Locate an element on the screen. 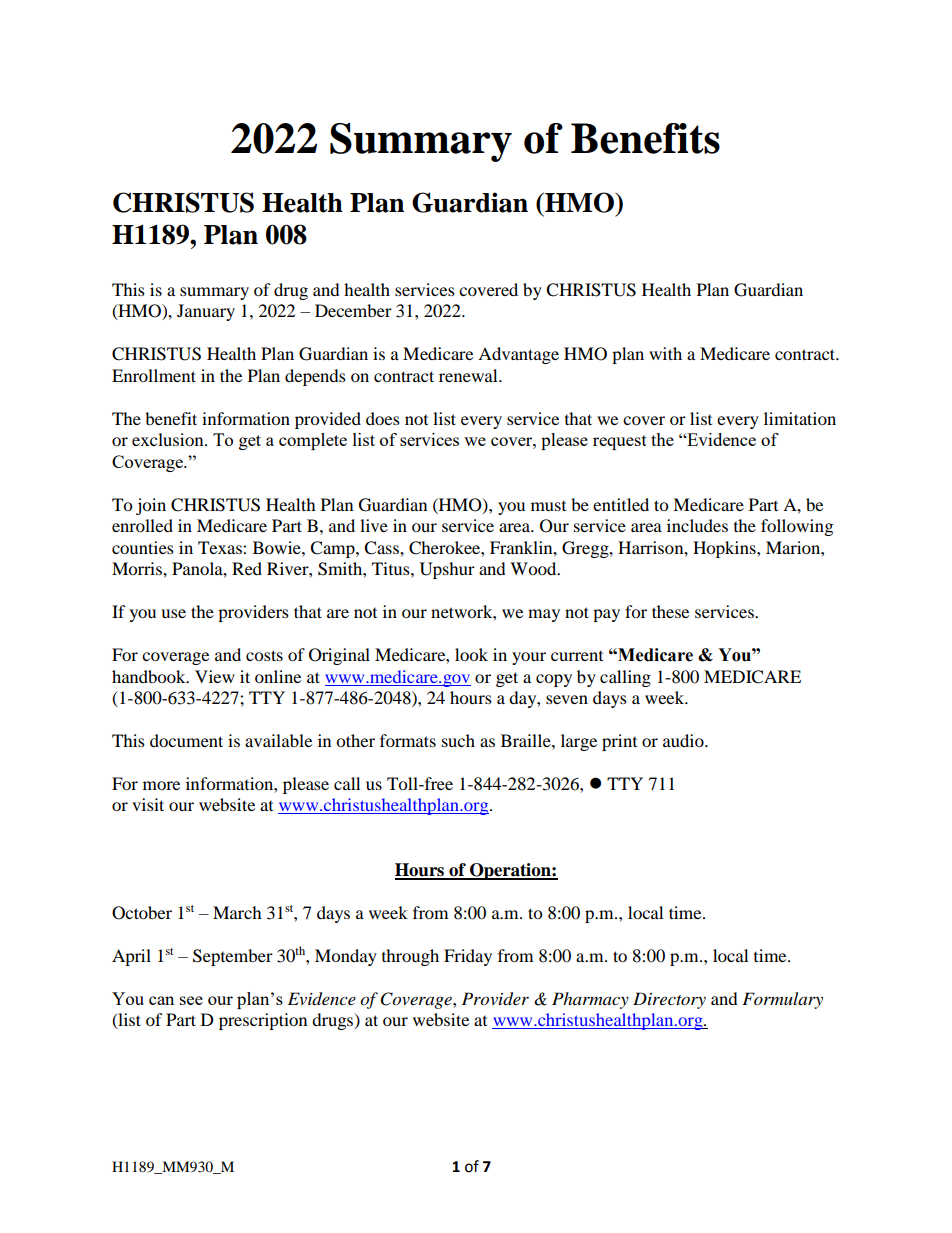 The image size is (952, 1233). see is located at coordinates (191, 1000).
